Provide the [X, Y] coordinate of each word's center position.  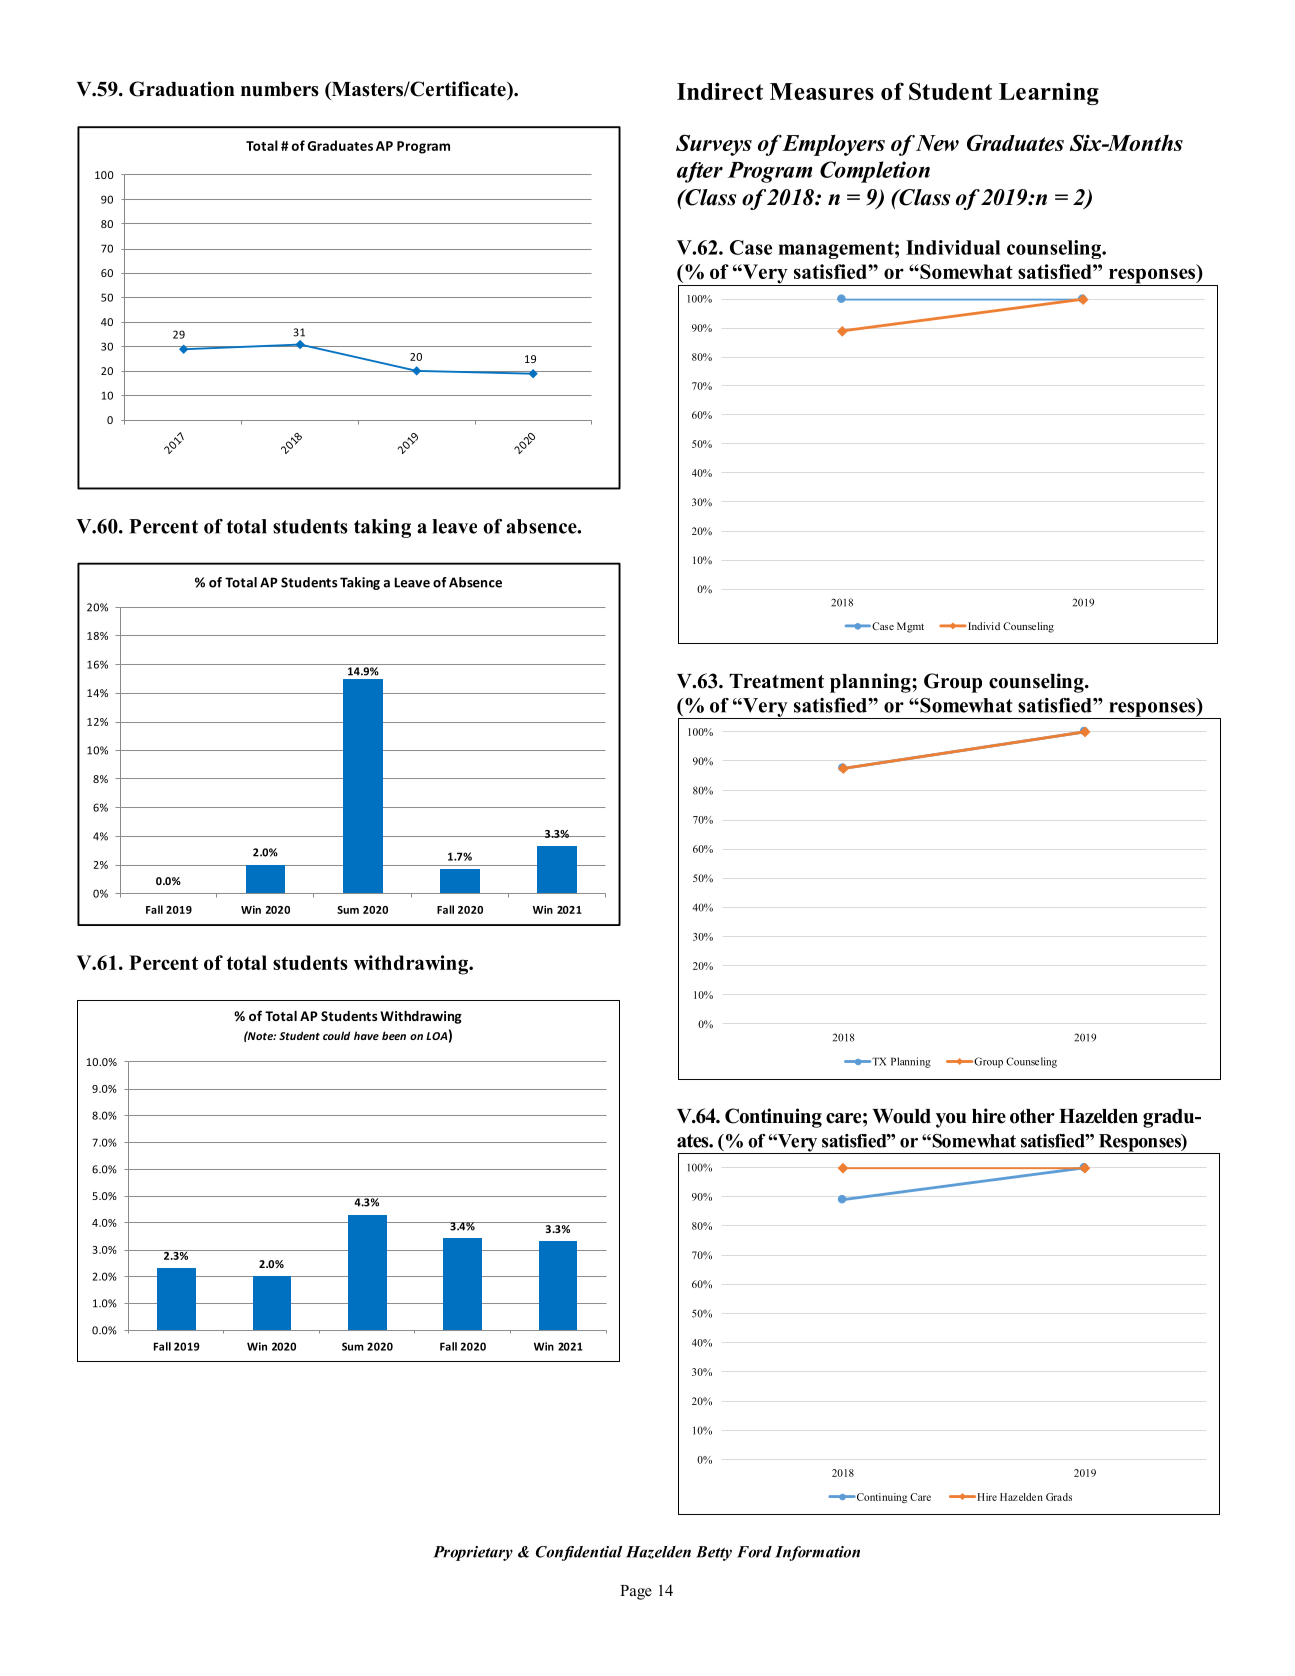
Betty [714, 1553]
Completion [875, 172]
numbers [280, 89]
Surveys [714, 145]
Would [902, 1116]
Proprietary [473, 1553]
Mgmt [910, 627]
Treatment [776, 681]
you [951, 1120]
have [366, 1035]
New [937, 143]
